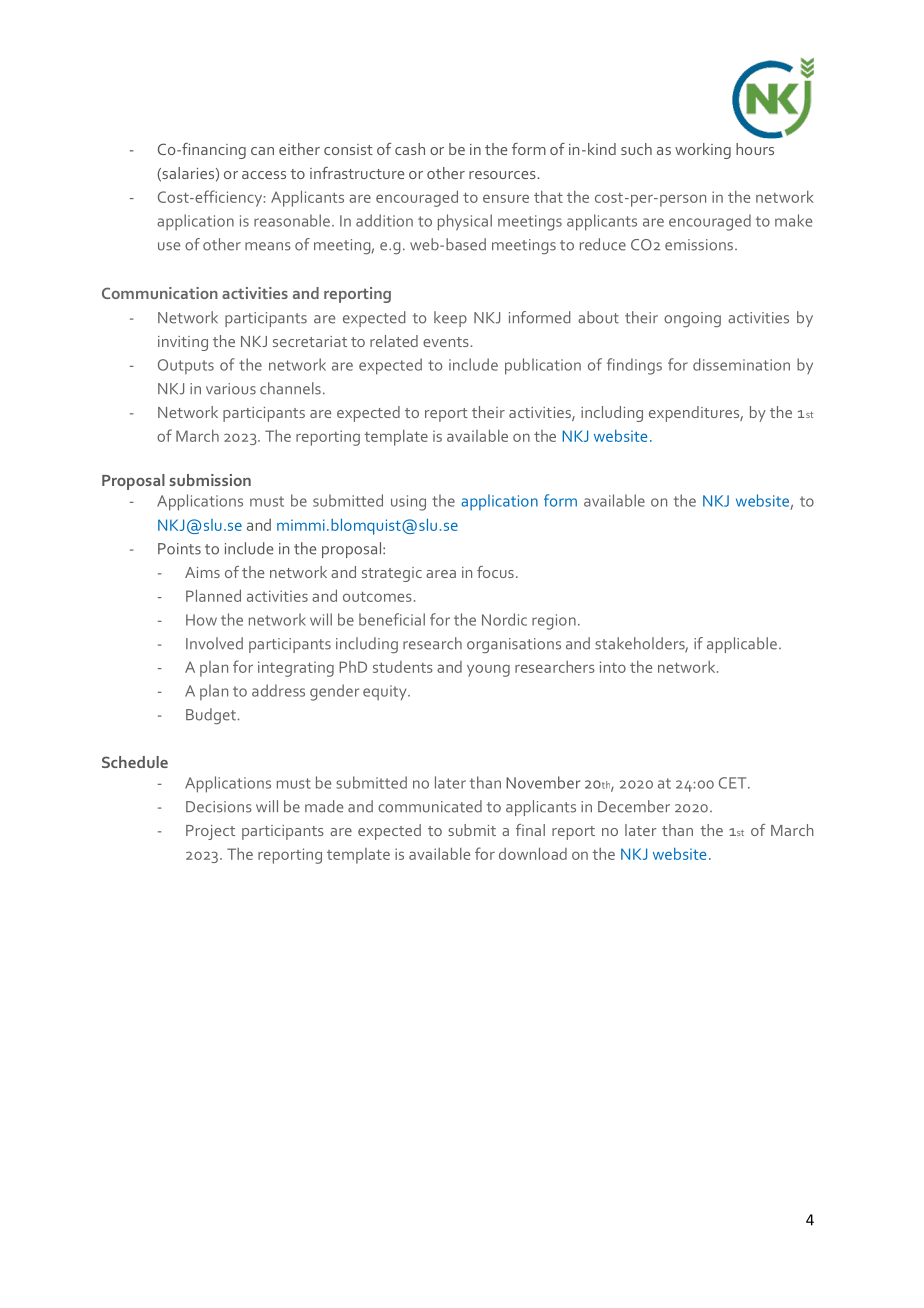 This page has width=924, height=1308. What do you see at coordinates (210, 480) in the page?
I see `submission` at bounding box center [210, 480].
